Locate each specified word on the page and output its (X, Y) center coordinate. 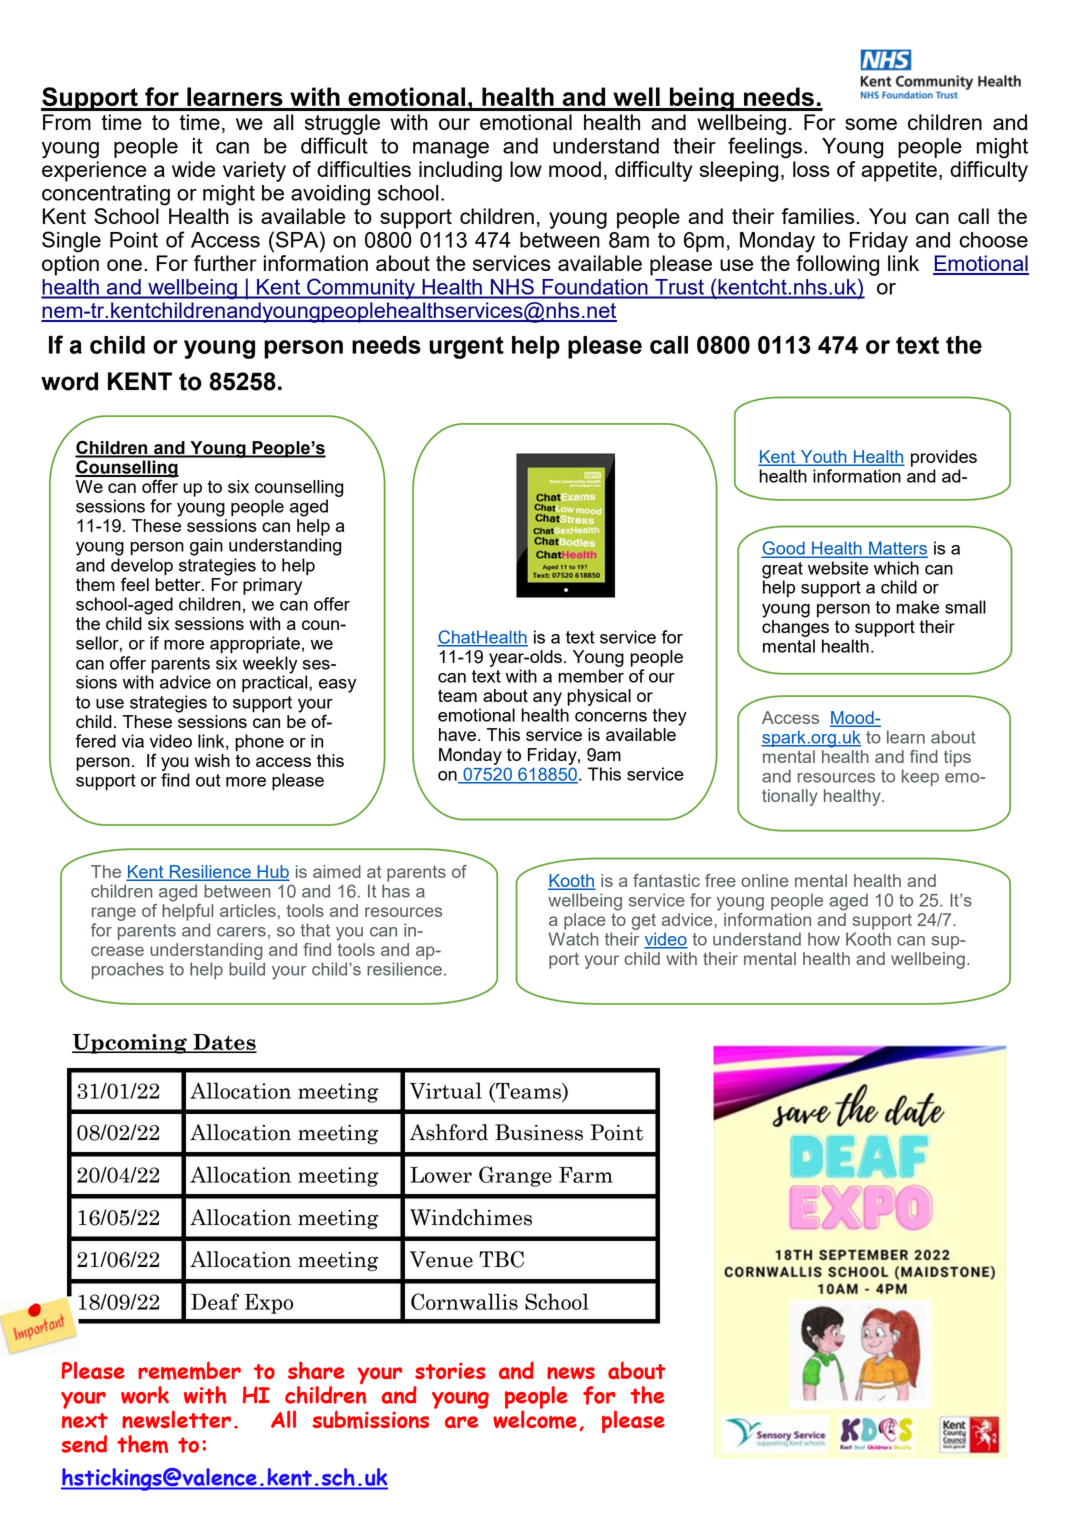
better (179, 583)
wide (193, 169)
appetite (899, 171)
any (547, 699)
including (460, 171)
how (824, 939)
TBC (501, 1259)
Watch (574, 939)
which (896, 568)
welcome (535, 1418)
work (145, 1395)
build (247, 969)
